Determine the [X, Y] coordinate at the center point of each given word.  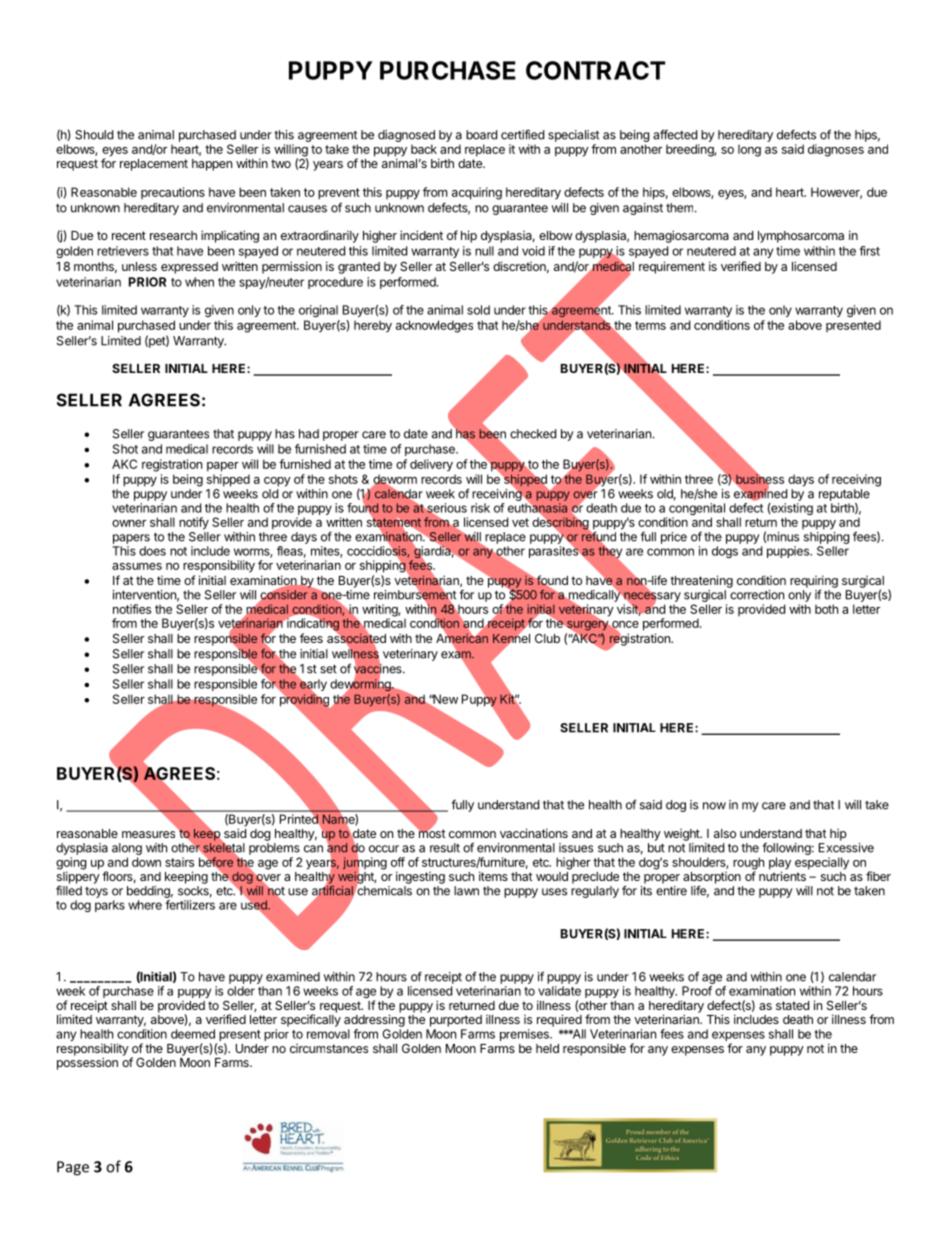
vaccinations [534, 833]
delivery [431, 465]
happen [212, 165]
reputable [844, 495]
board [481, 135]
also [725, 833]
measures [148, 834]
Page [73, 1168]
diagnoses [836, 150]
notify [194, 523]
